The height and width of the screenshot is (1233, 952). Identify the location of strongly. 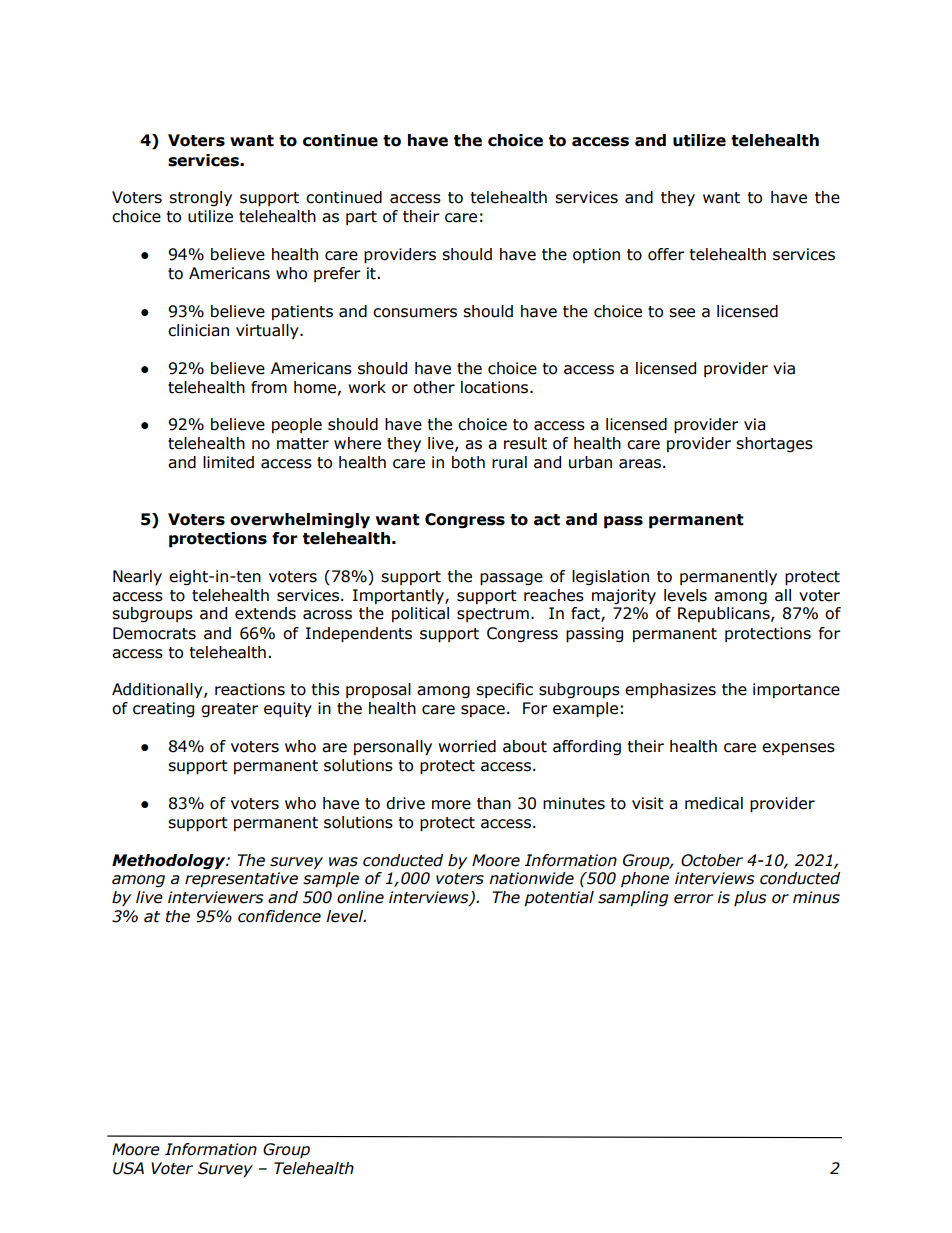
(200, 199).
